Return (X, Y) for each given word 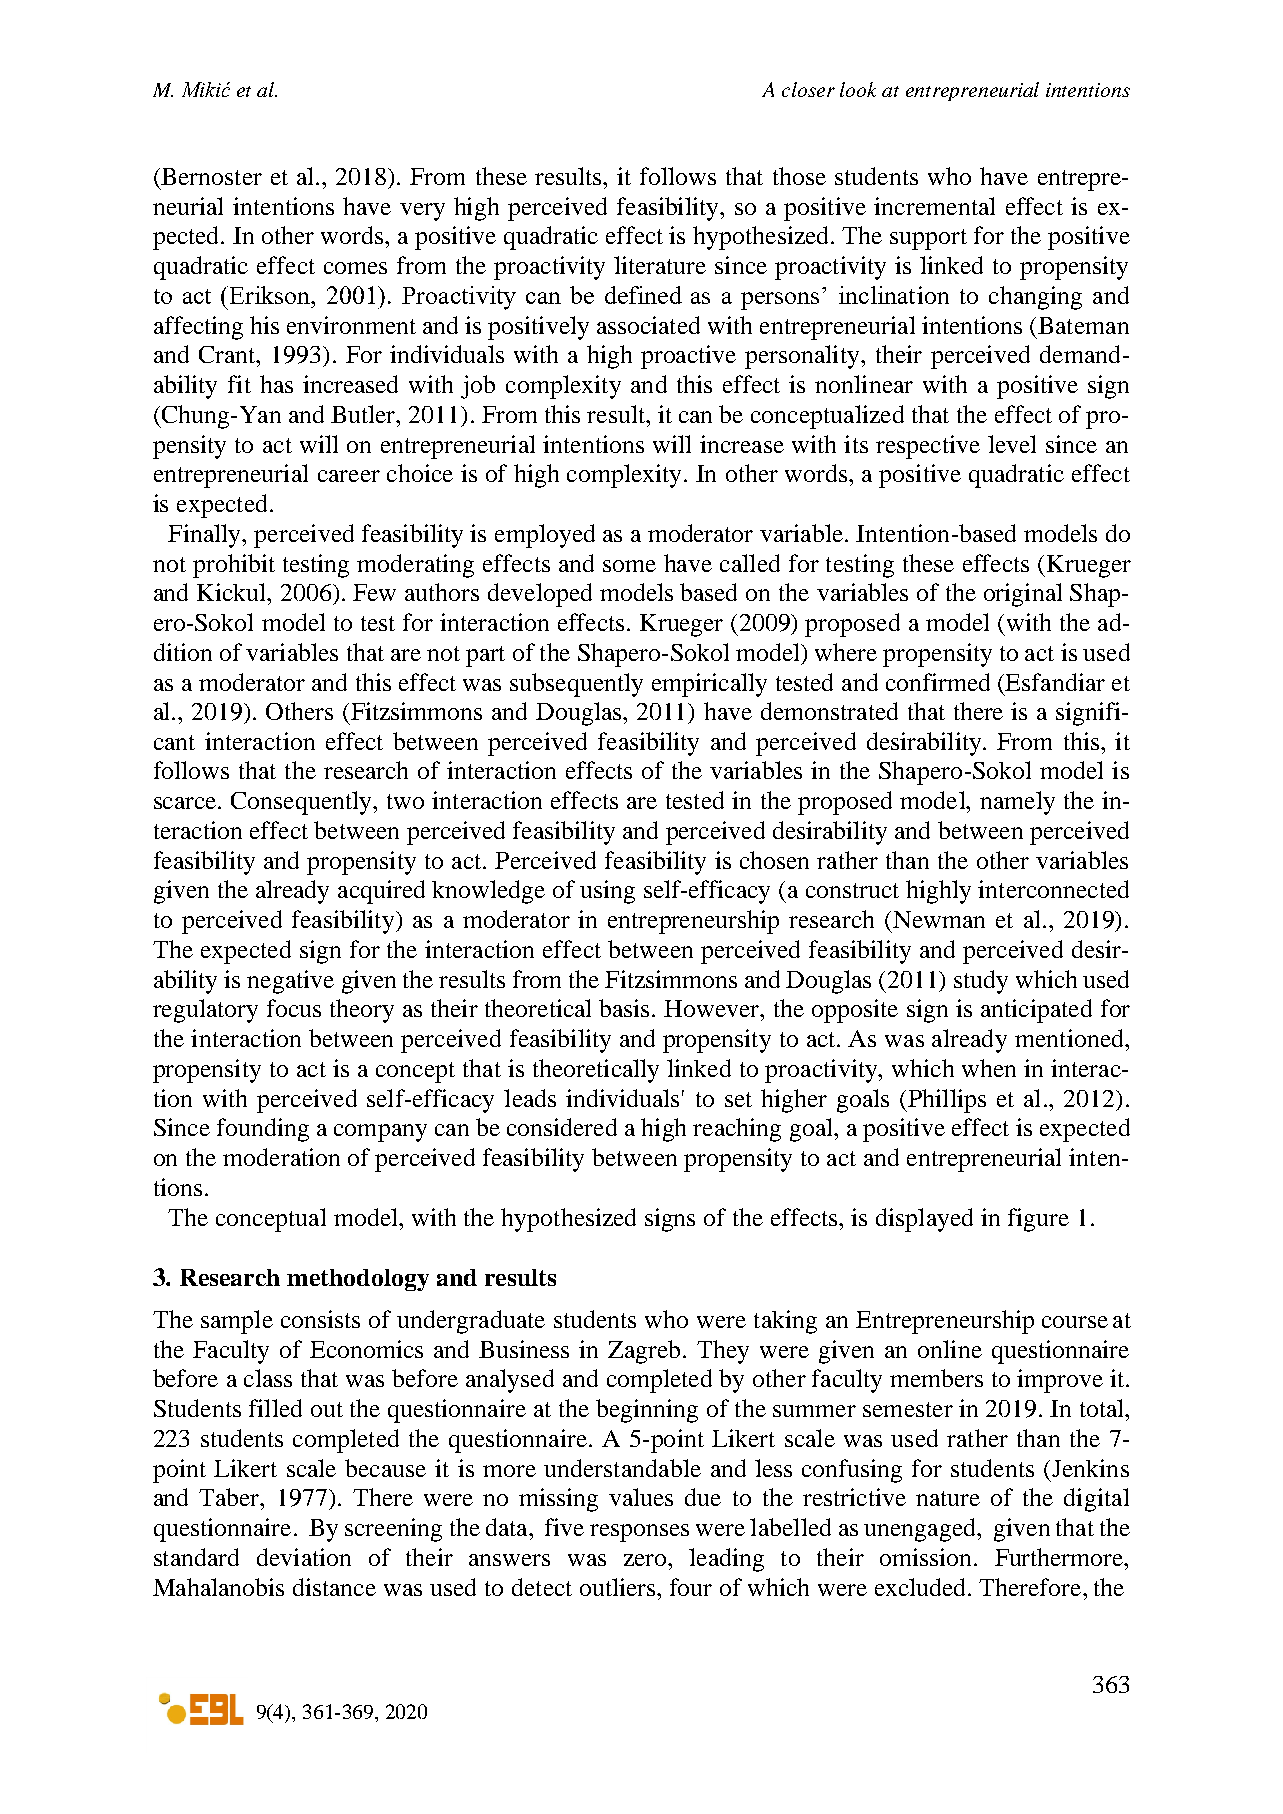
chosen (774, 860)
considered (562, 1127)
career (349, 476)
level (1012, 444)
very (422, 212)
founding (263, 1130)
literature (660, 265)
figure (1038, 1220)
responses (639, 1533)
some (629, 566)
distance (334, 1587)
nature (948, 1498)
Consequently (302, 803)
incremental (934, 206)
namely (1017, 803)
